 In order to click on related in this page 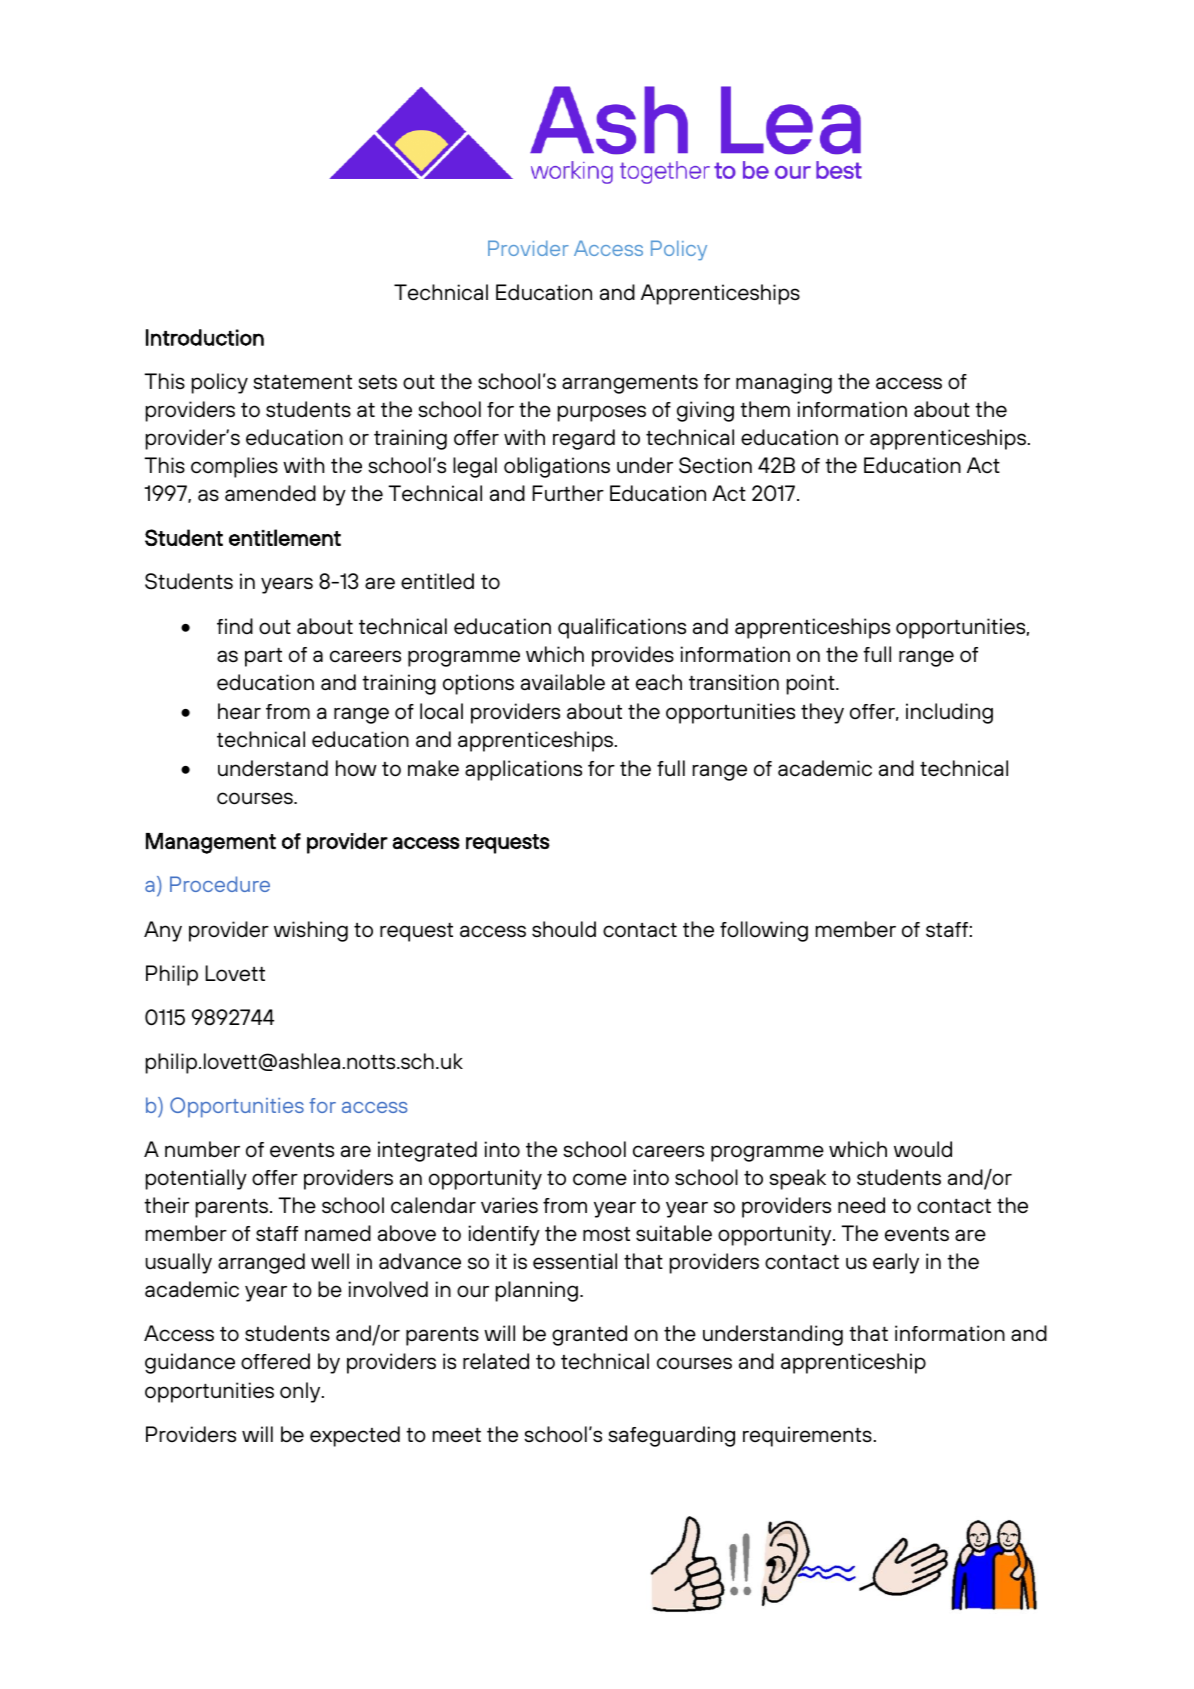, I will do `click(496, 1361)`.
